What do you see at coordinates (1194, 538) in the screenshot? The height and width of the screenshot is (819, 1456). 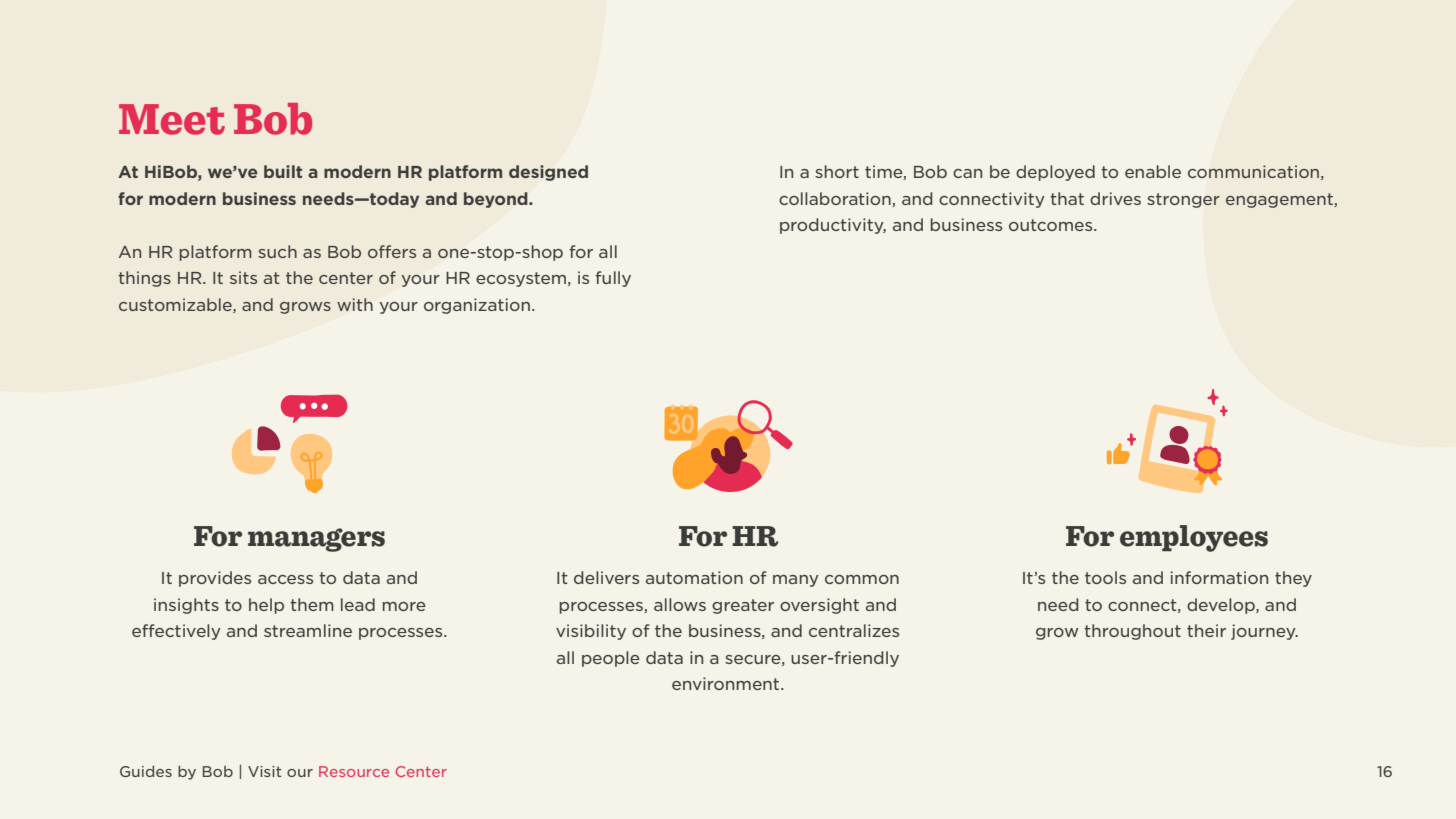 I see `employees` at bounding box center [1194, 538].
